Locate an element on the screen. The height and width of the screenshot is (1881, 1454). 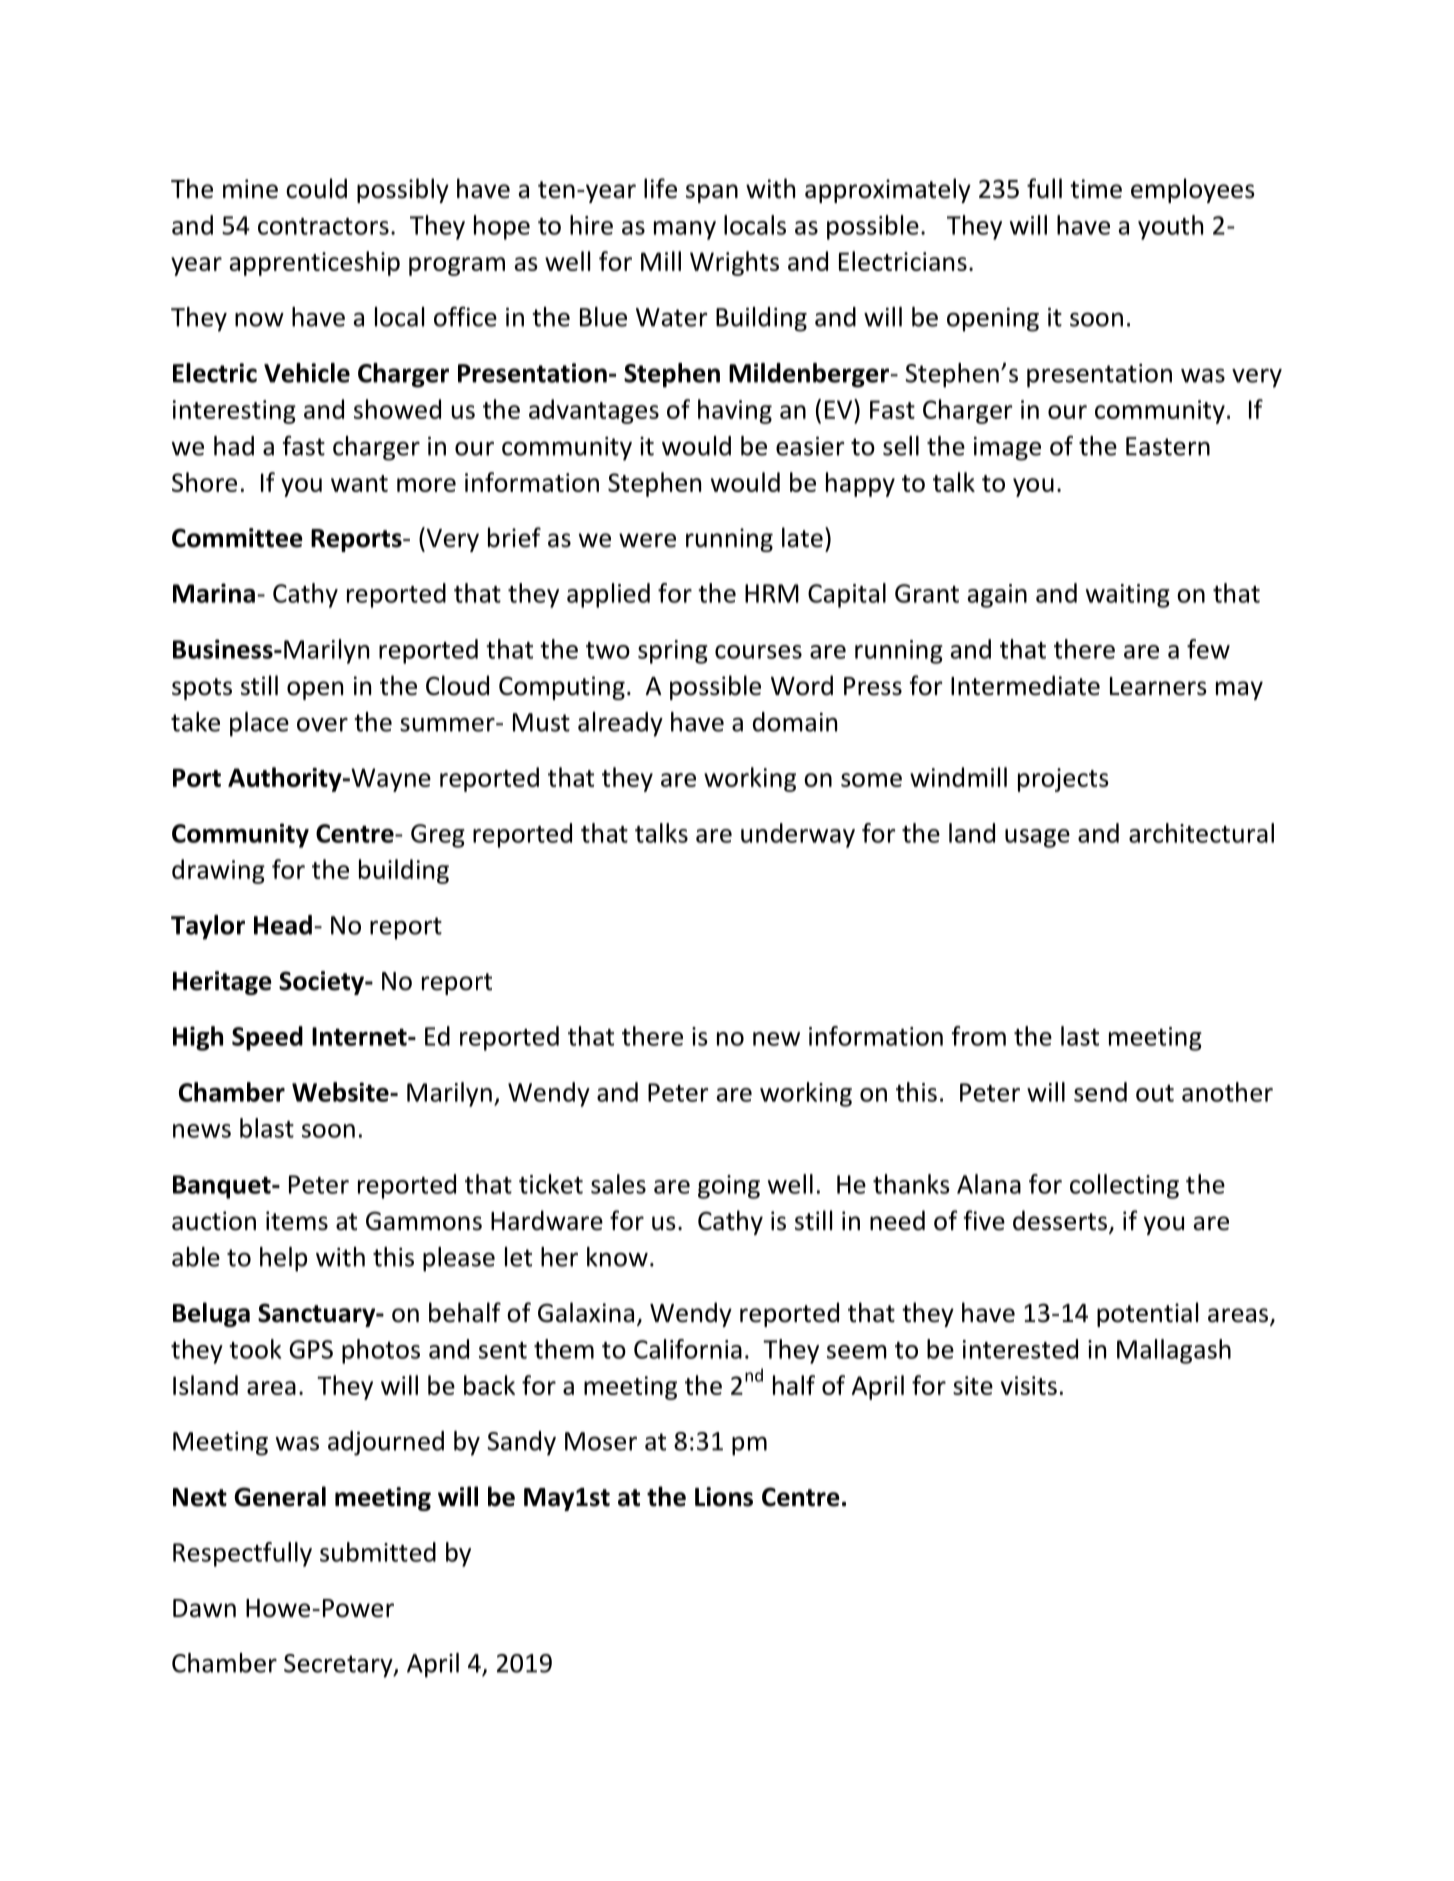
time is located at coordinates (1096, 189).
